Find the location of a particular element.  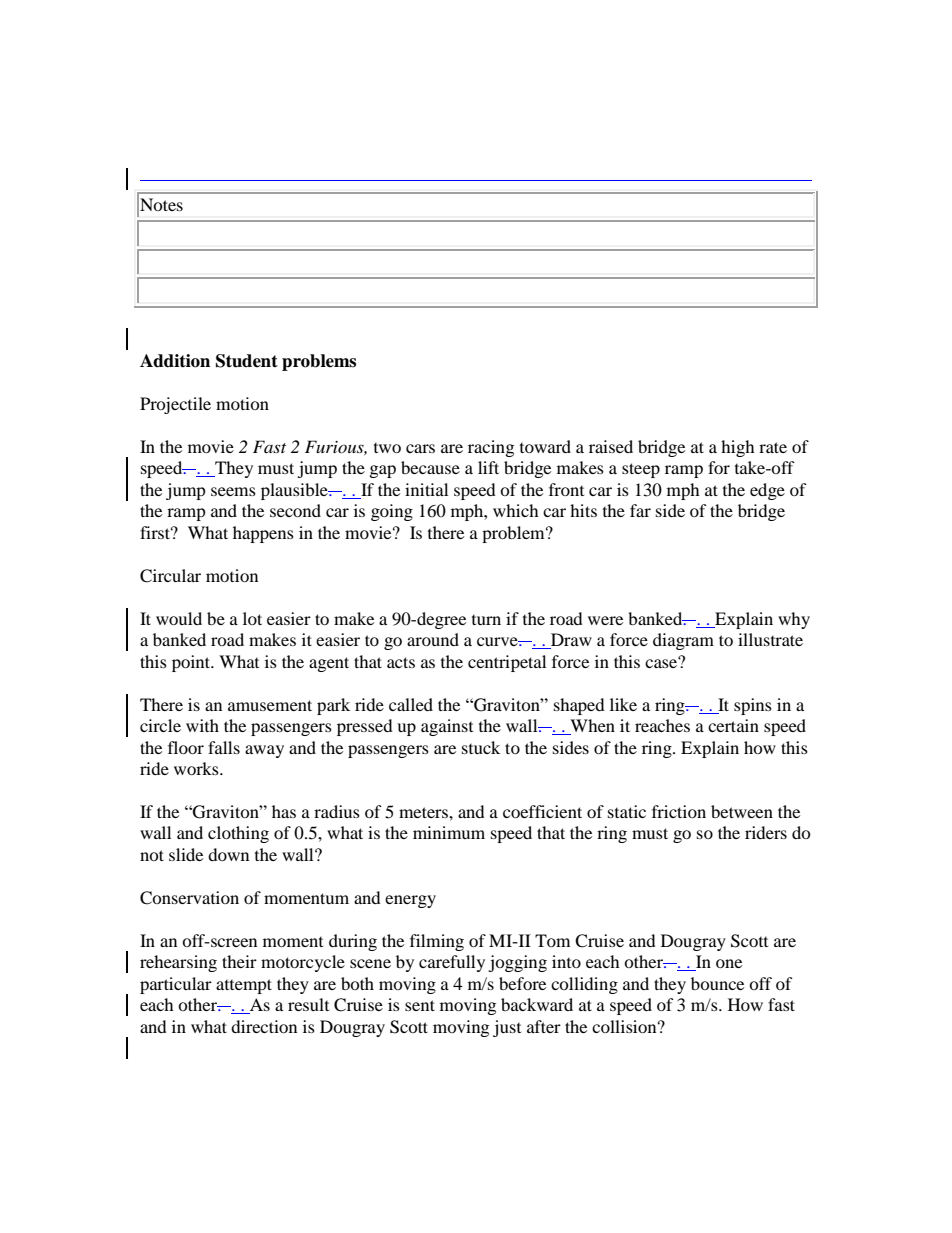

high is located at coordinates (738, 448).
